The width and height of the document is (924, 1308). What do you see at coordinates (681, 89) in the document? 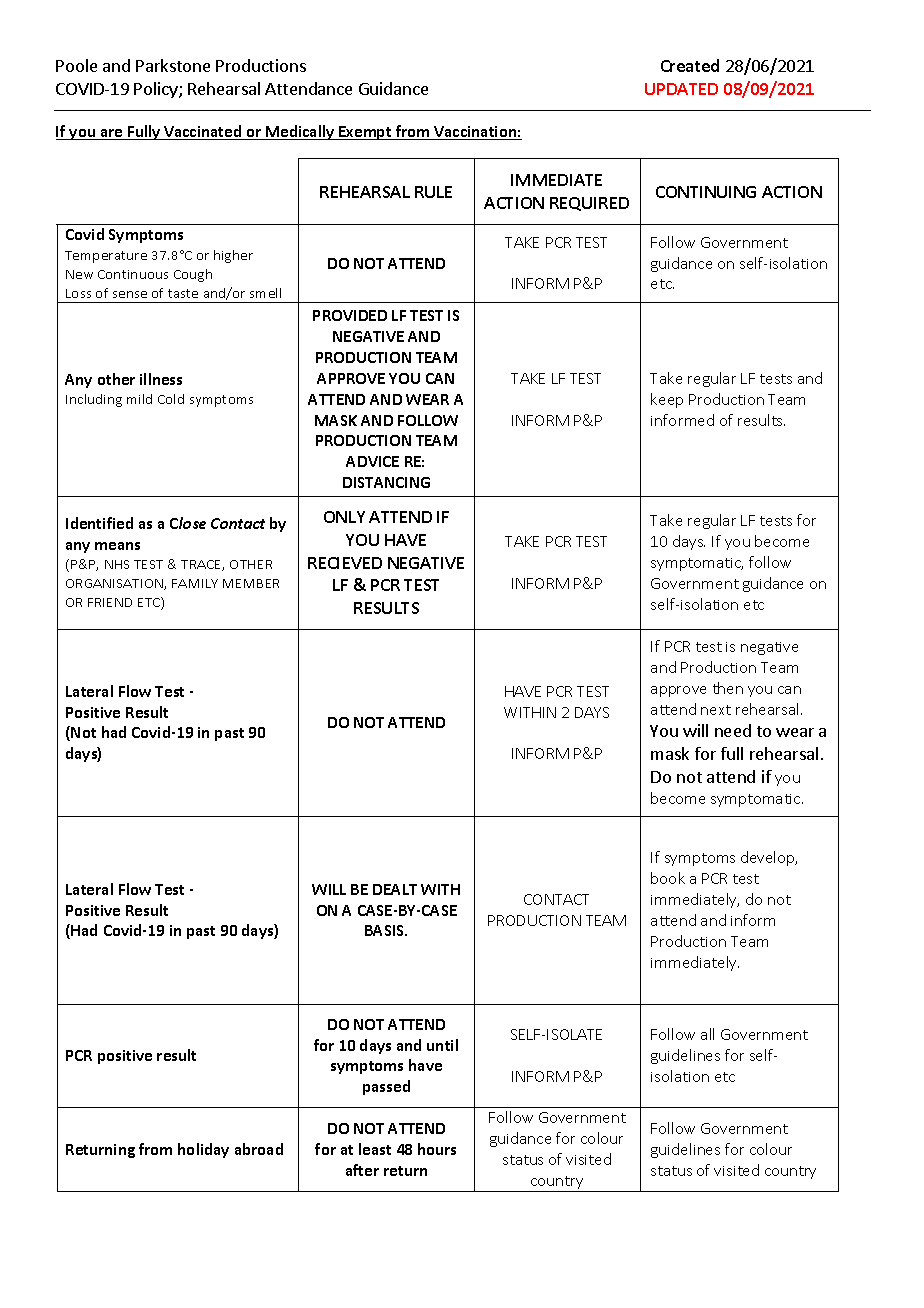
I see `UPDATED` at bounding box center [681, 89].
